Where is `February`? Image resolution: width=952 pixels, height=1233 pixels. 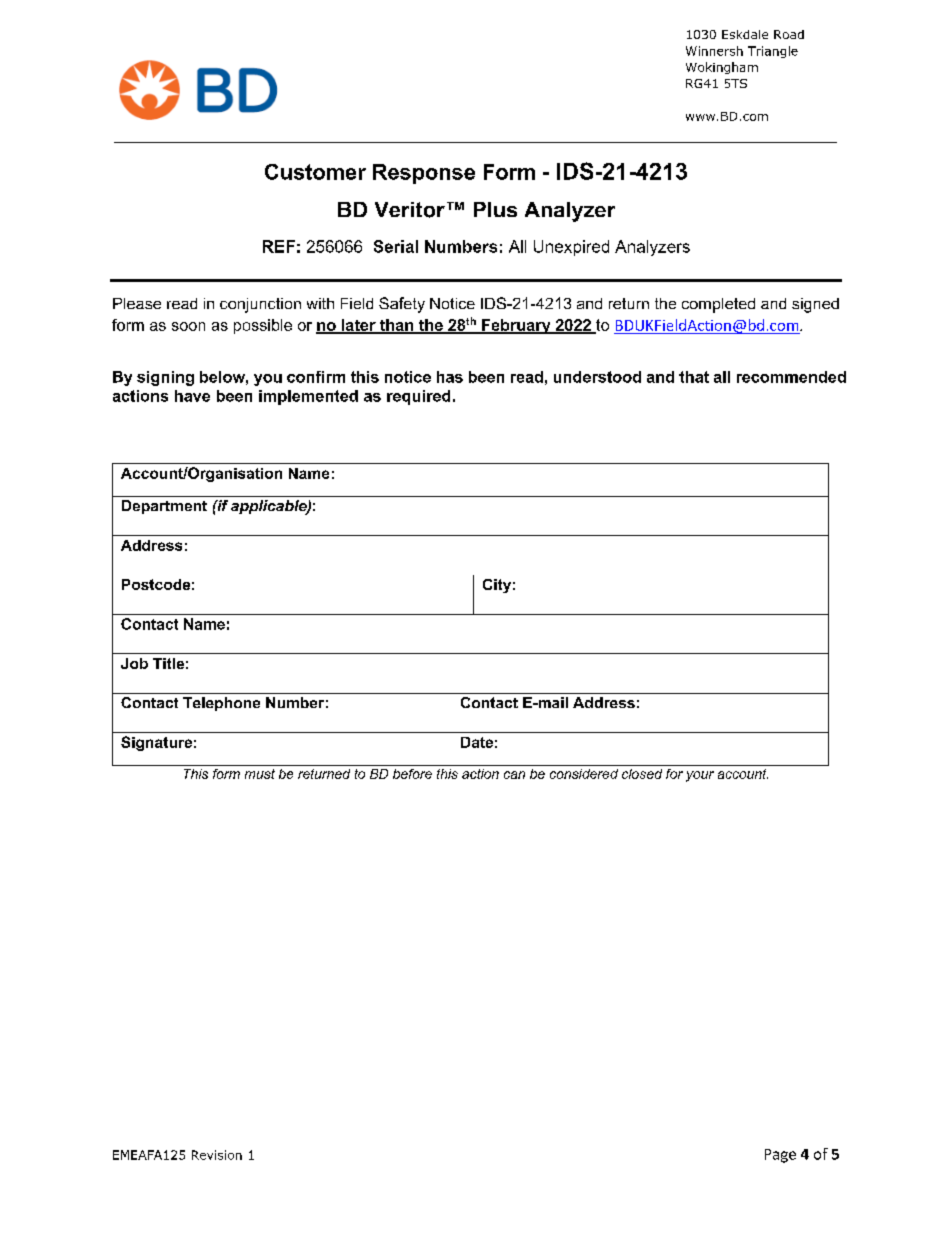
February is located at coordinates (516, 326).
